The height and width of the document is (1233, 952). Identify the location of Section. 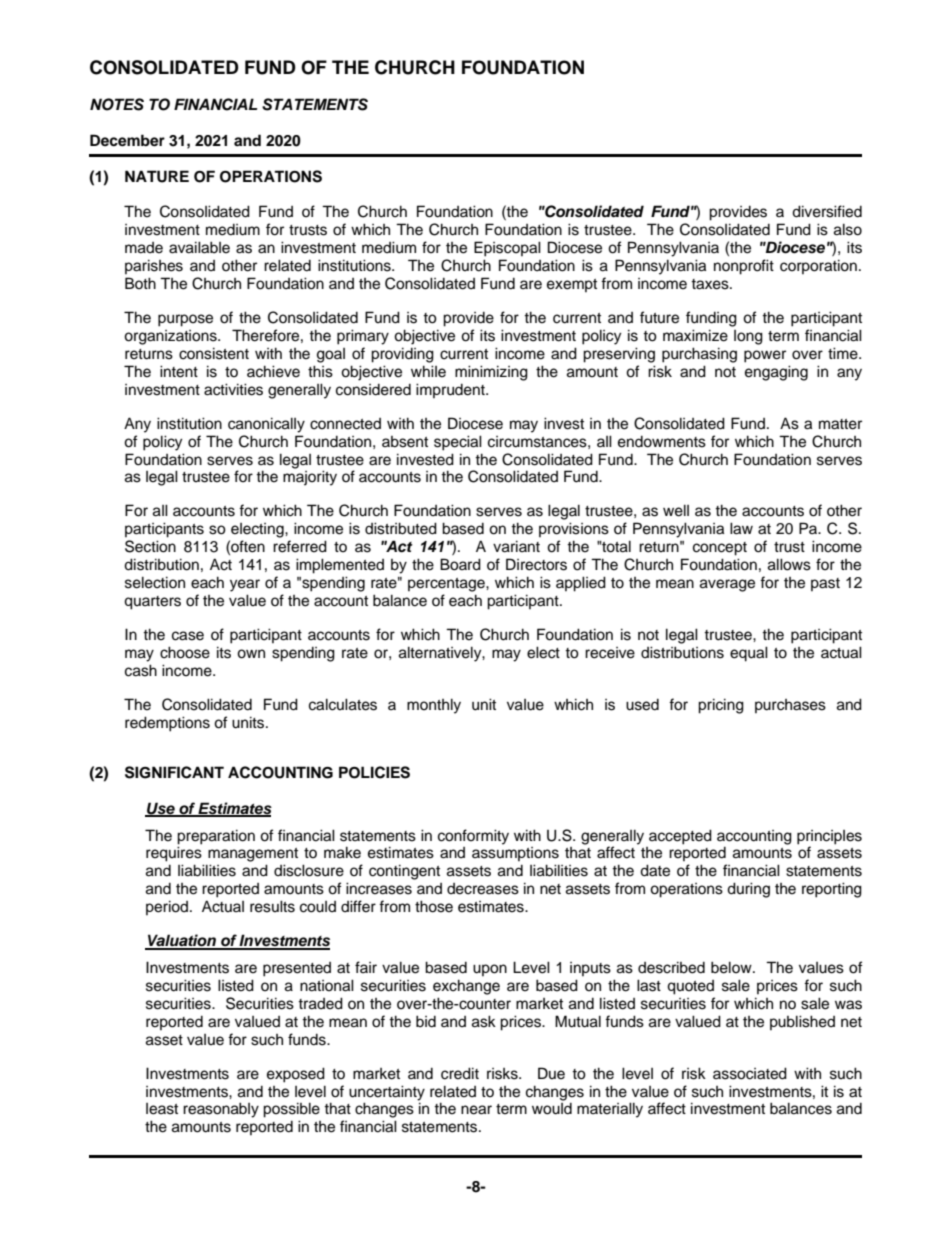
(150, 546).
